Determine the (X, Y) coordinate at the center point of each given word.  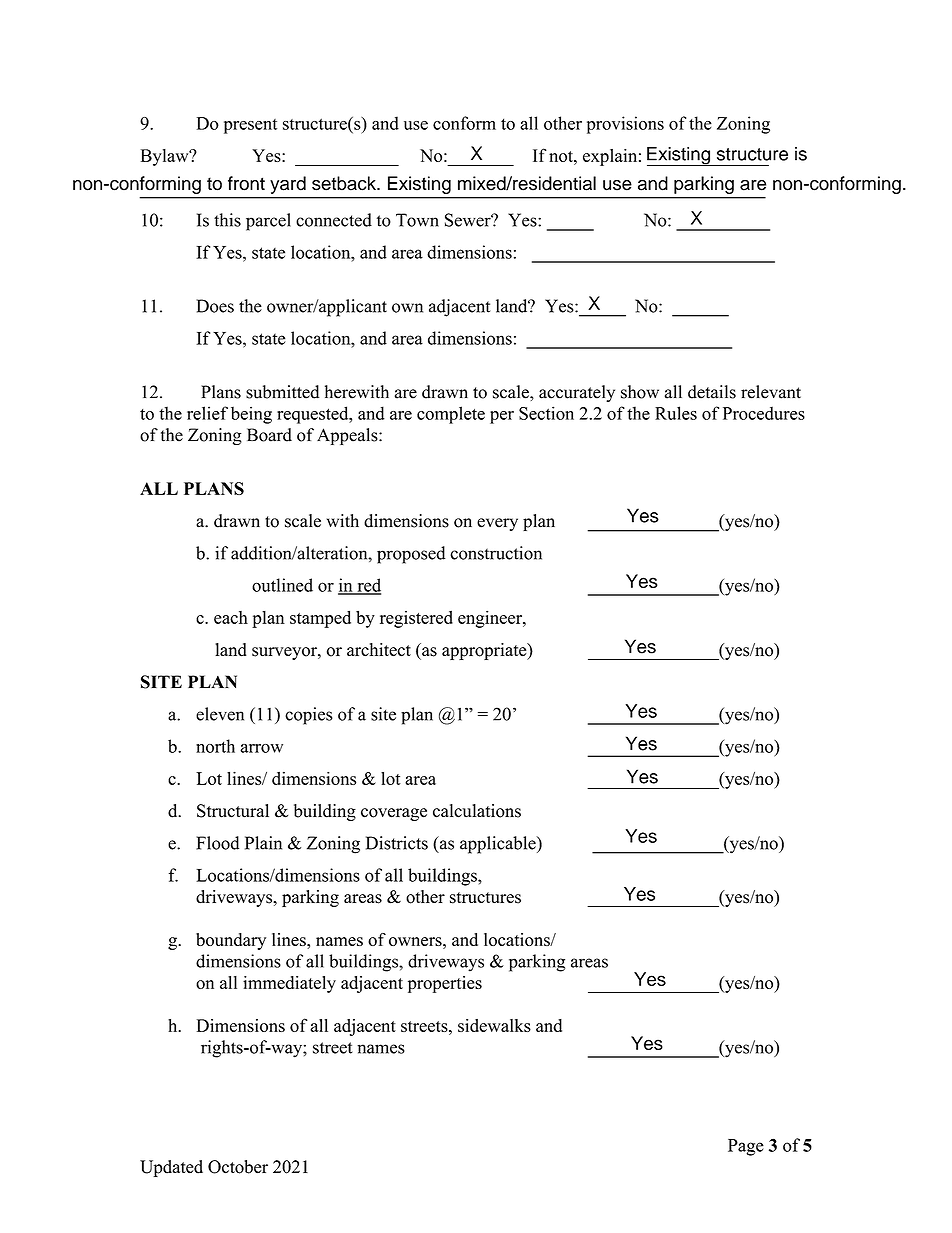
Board (269, 435)
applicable (499, 845)
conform (464, 123)
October (238, 1167)
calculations (477, 811)
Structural (233, 811)
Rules (676, 413)
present (250, 126)
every (497, 524)
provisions (625, 125)
